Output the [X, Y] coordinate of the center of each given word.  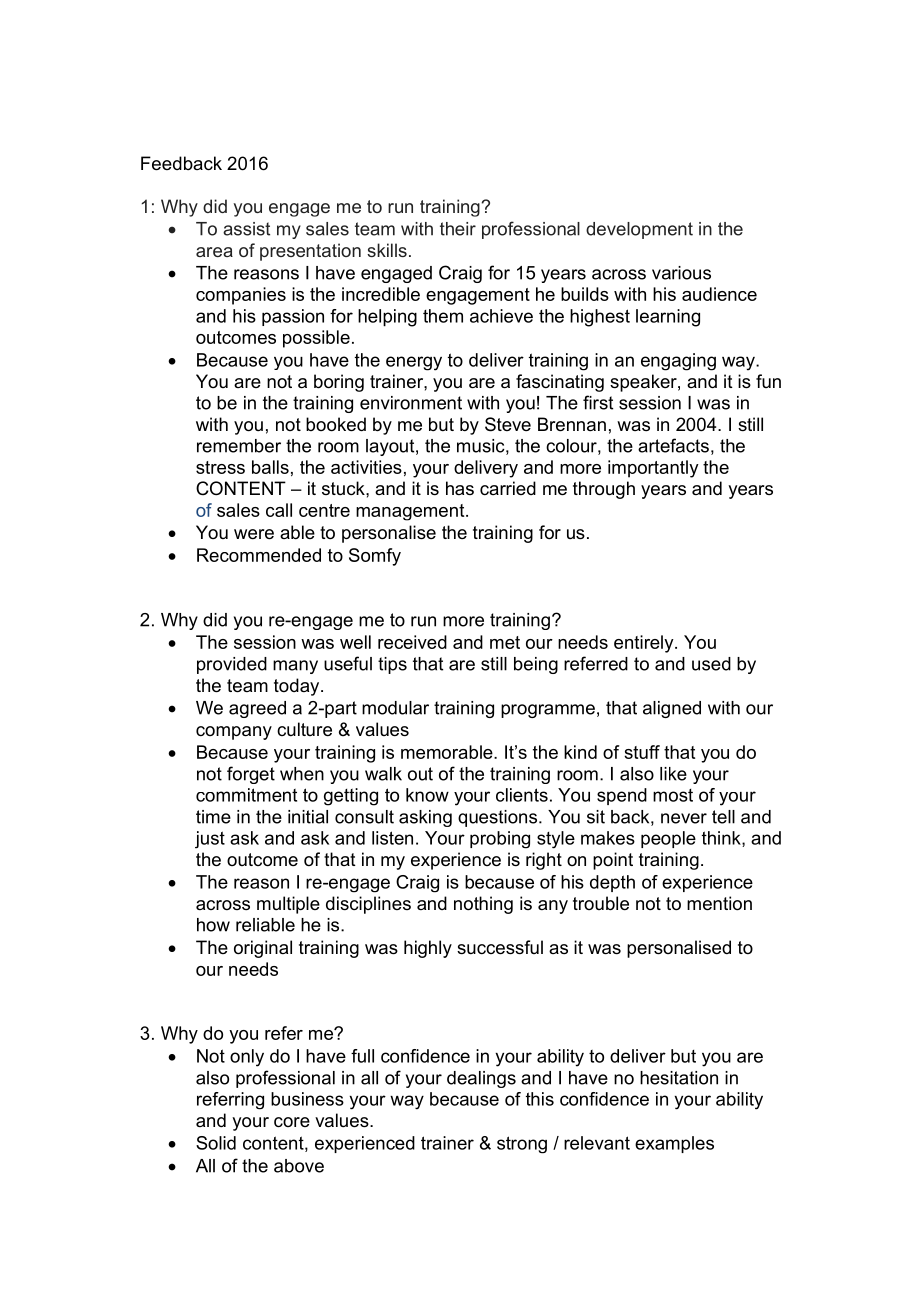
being [536, 665]
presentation [310, 252]
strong [522, 1145]
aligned [672, 709]
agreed [257, 709]
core [292, 1122]
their [458, 229]
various [681, 273]
